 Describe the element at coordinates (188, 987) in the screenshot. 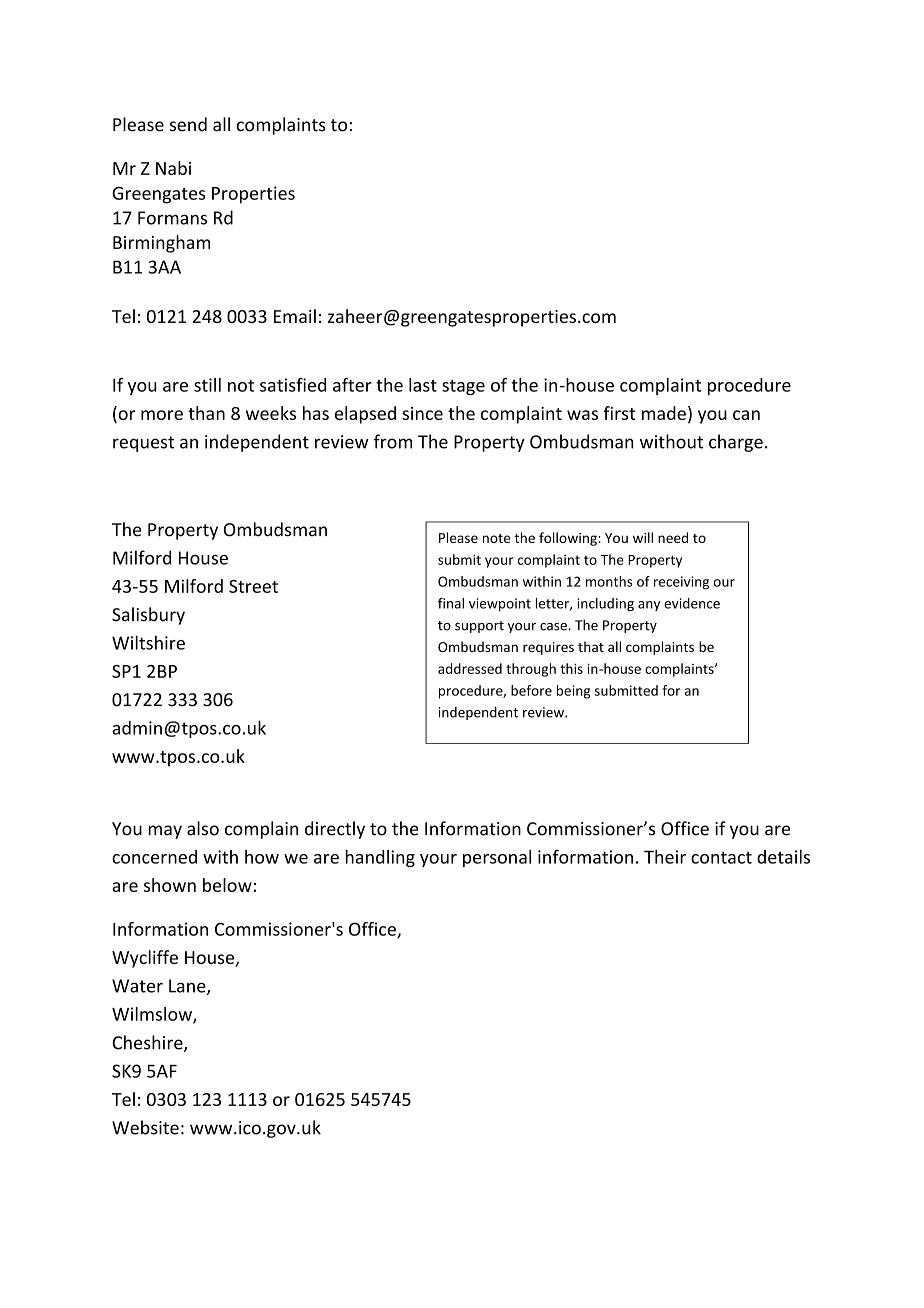

I see `Lane` at that location.
